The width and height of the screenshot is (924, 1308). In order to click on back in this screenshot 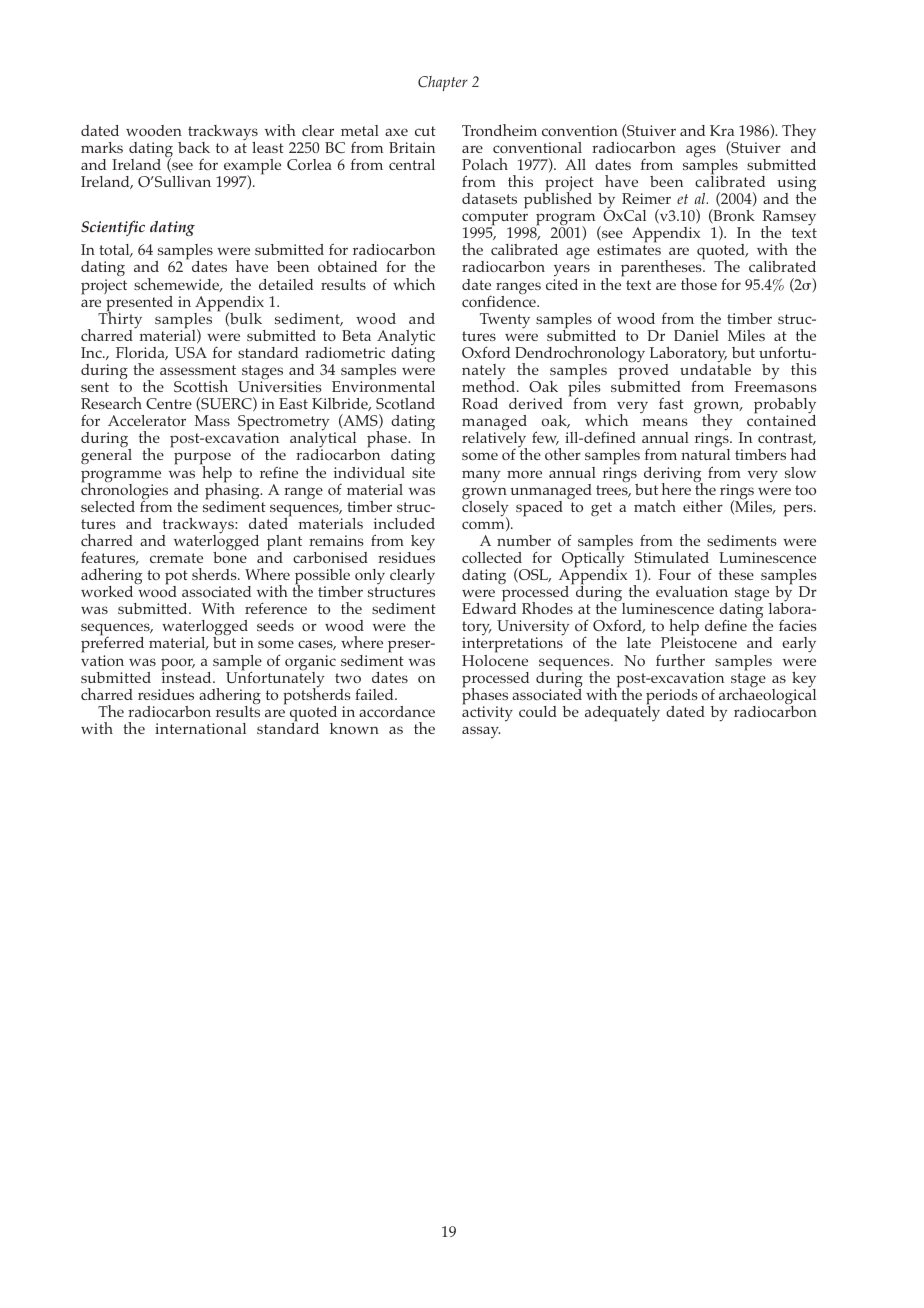, I will do `click(194, 147)`.
